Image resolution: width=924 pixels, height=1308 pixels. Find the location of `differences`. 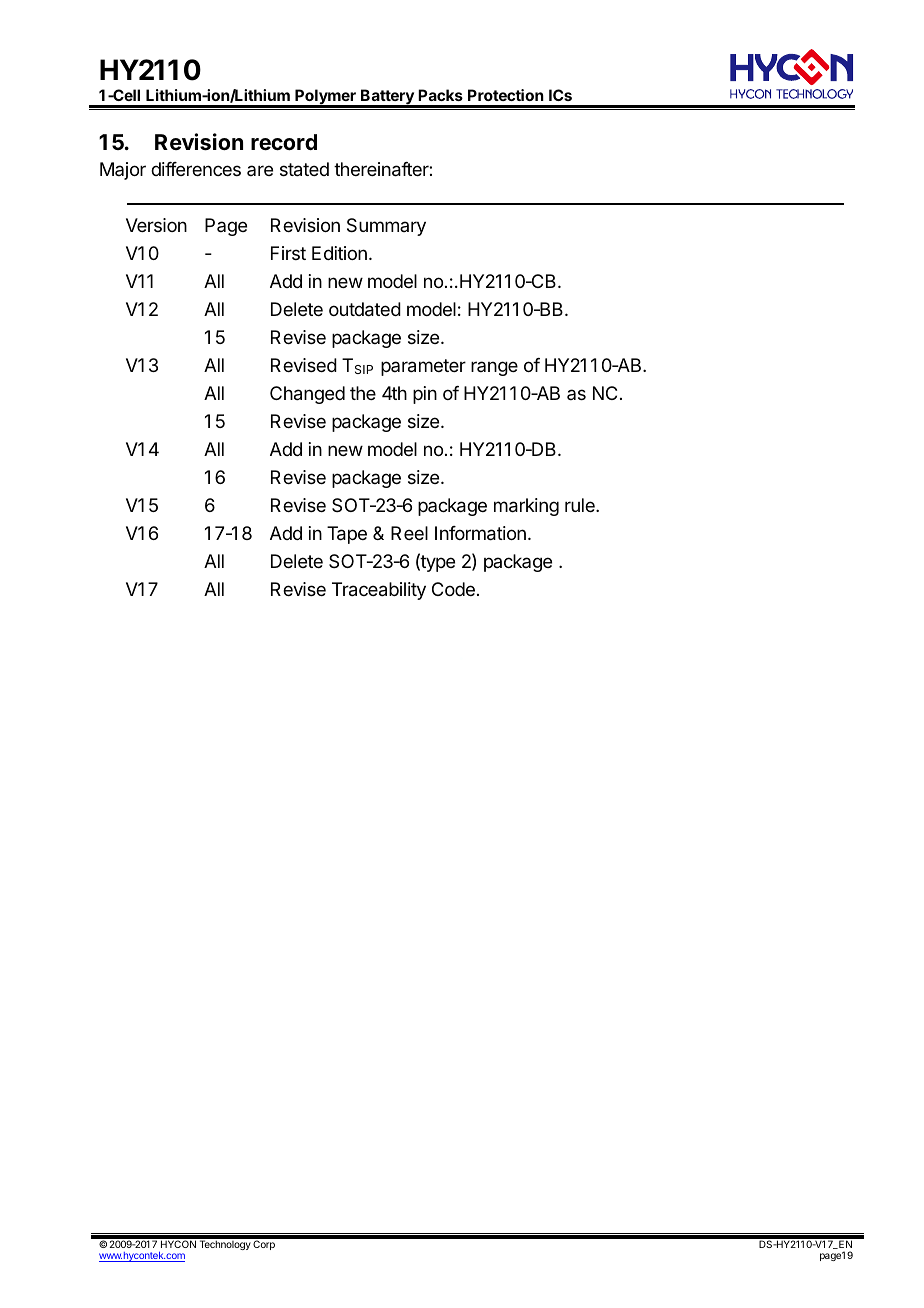

differences is located at coordinates (196, 169).
